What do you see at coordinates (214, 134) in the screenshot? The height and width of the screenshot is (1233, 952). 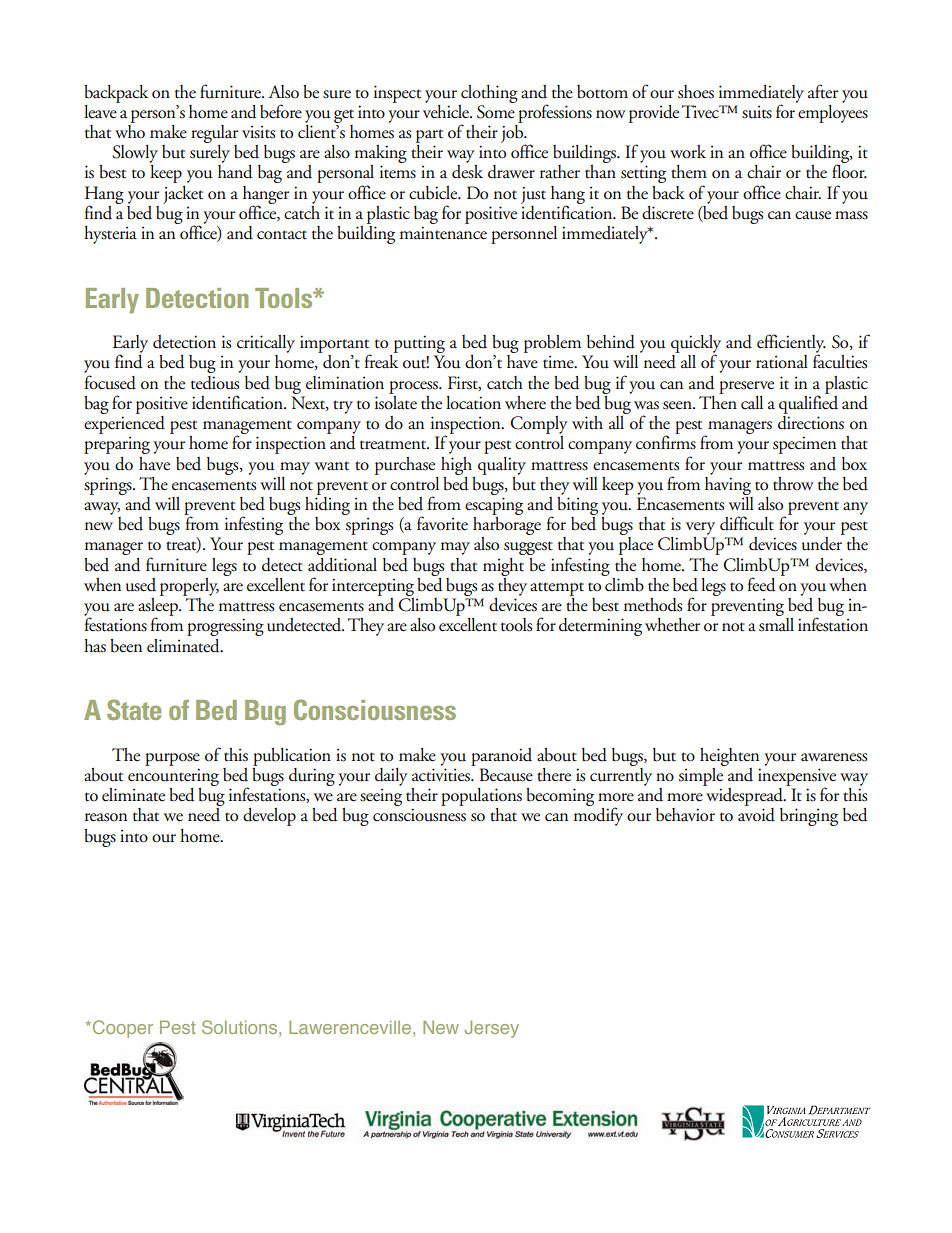 I see `regular` at bounding box center [214, 134].
